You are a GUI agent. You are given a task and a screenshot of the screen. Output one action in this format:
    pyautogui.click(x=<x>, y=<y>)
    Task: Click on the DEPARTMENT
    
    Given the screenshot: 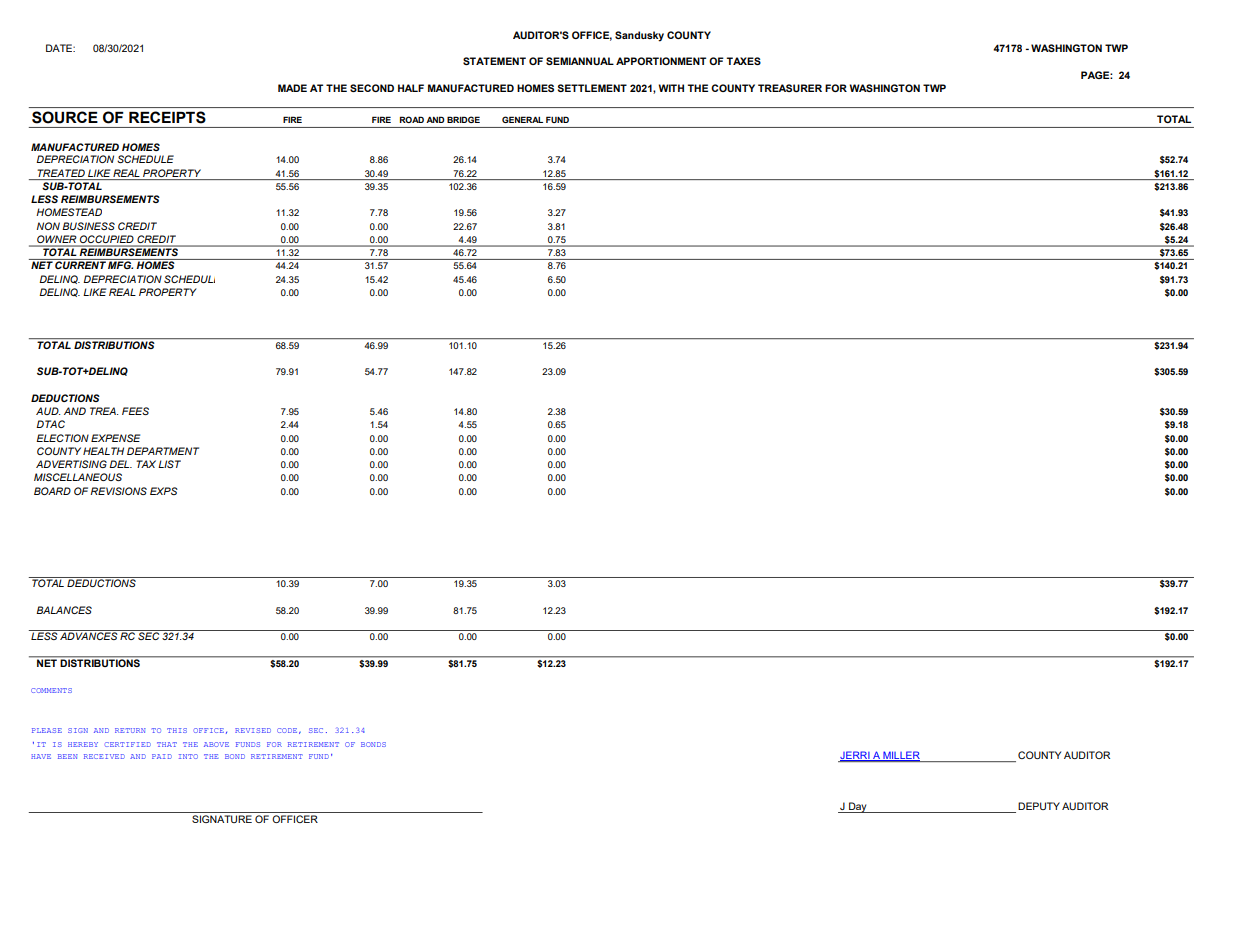 What is the action you would take?
    pyautogui.click(x=163, y=451)
